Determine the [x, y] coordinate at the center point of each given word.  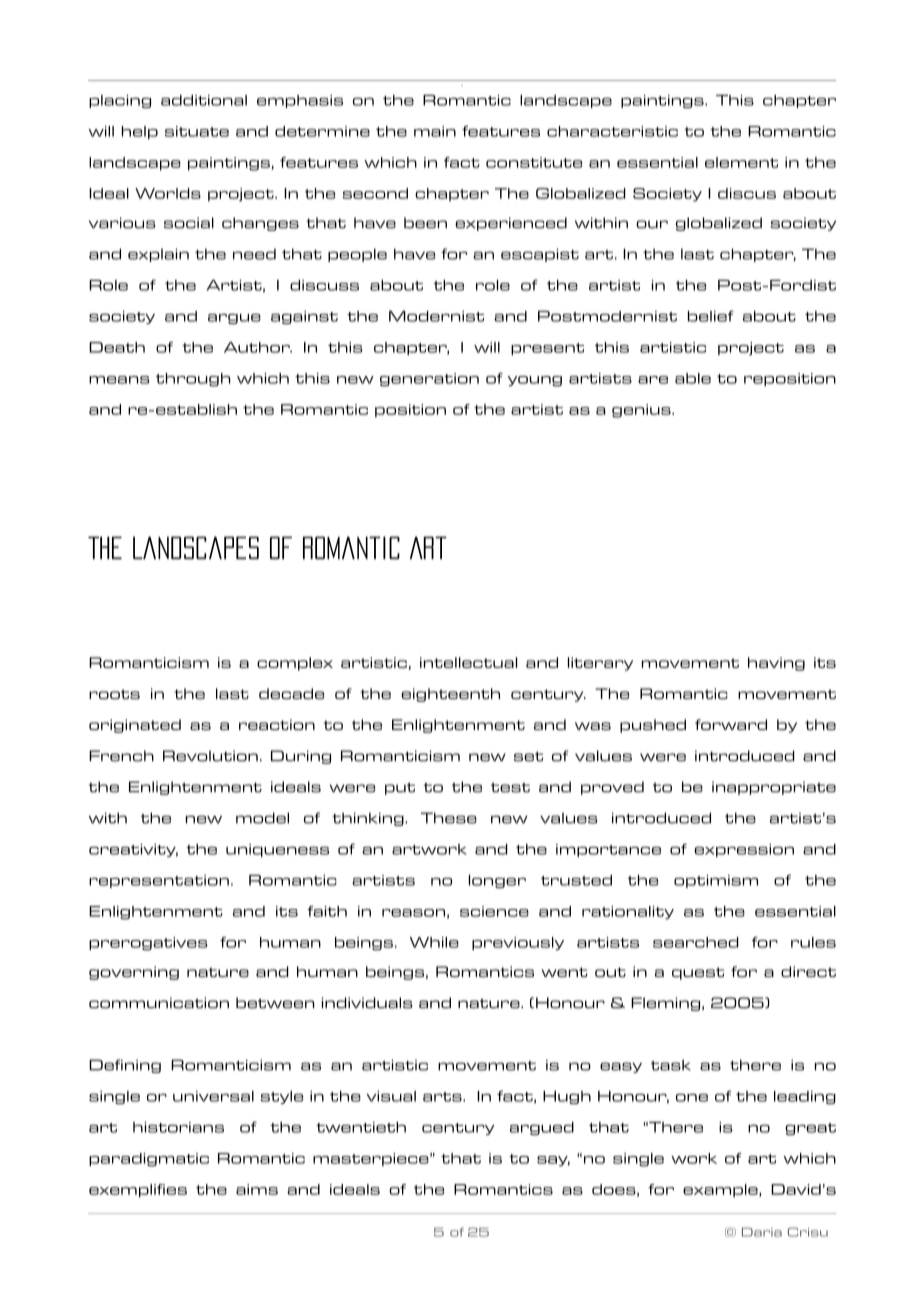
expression [744, 850]
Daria [762, 1232]
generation [429, 380]
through [193, 380]
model [262, 818]
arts [443, 1097]
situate [197, 131]
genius [642, 411]
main [435, 131]
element [741, 162]
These [449, 818]
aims [257, 1189]
